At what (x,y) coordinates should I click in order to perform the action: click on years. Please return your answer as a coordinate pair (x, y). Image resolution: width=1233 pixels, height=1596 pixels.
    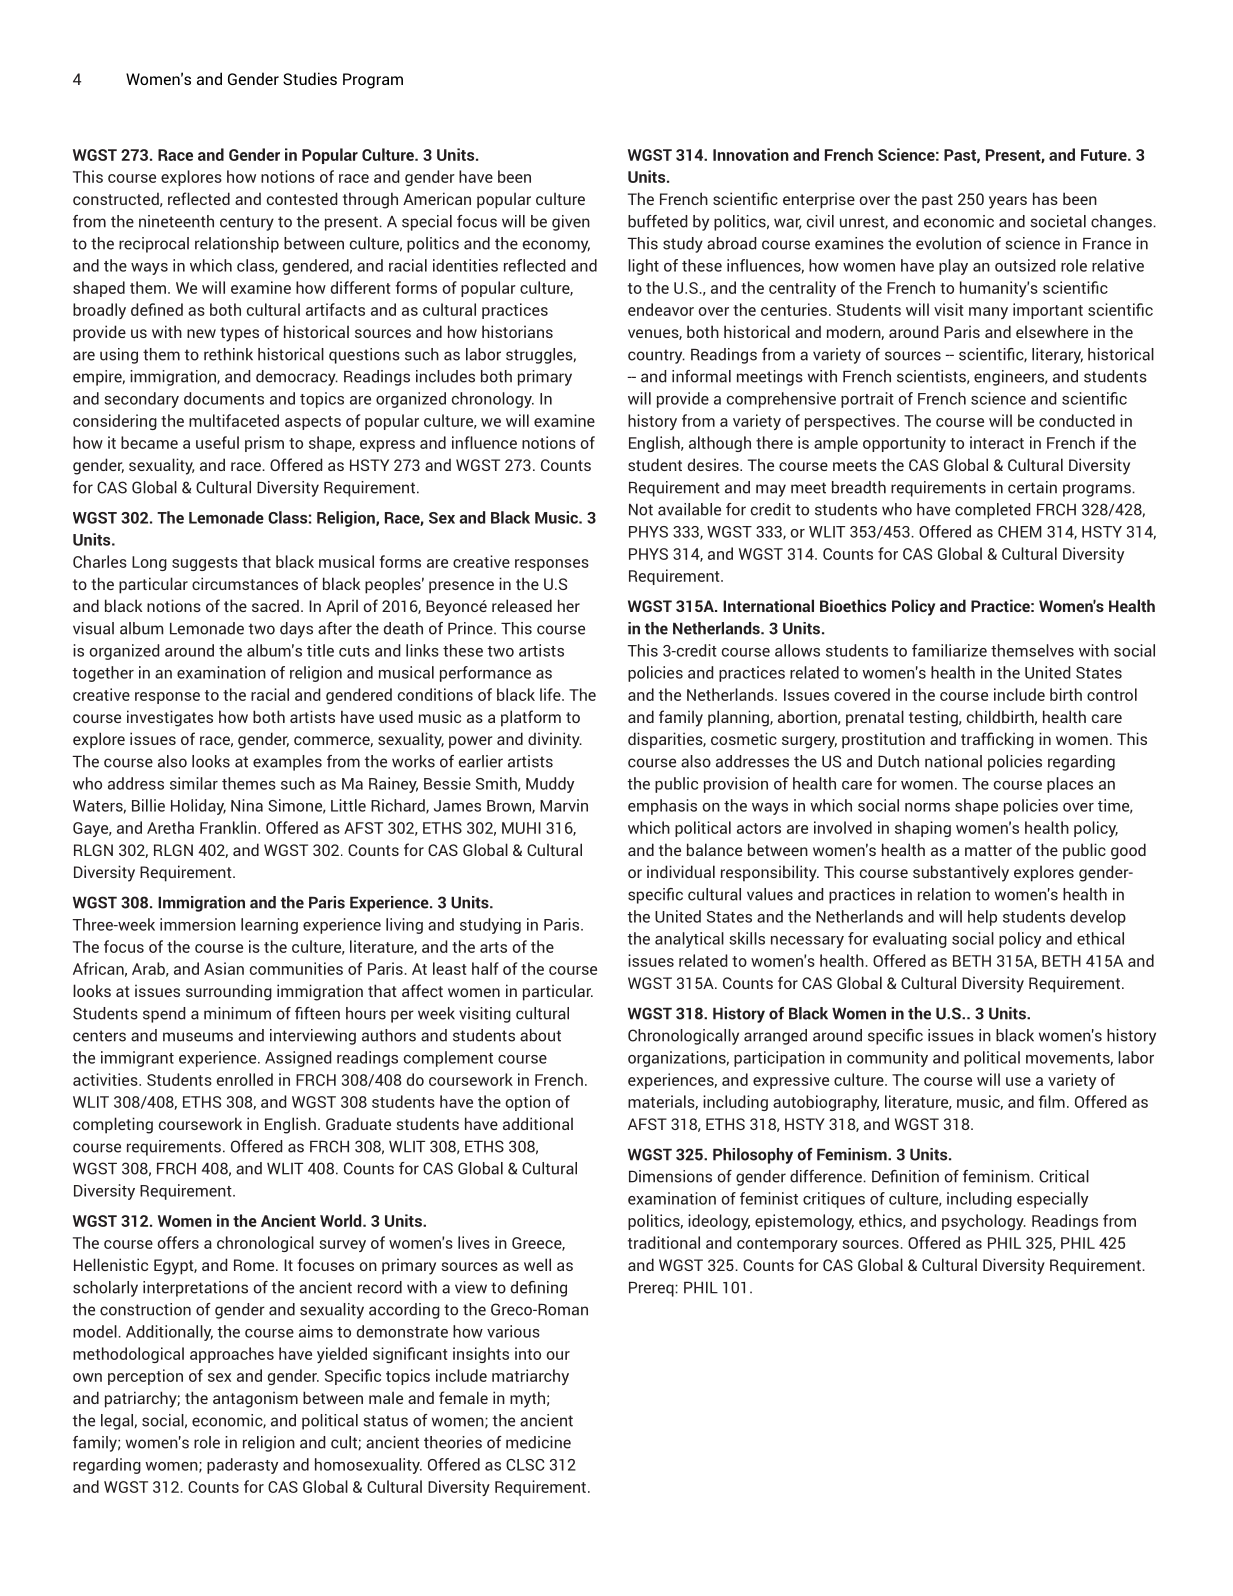
    Looking at the image, I should click on (1008, 202).
